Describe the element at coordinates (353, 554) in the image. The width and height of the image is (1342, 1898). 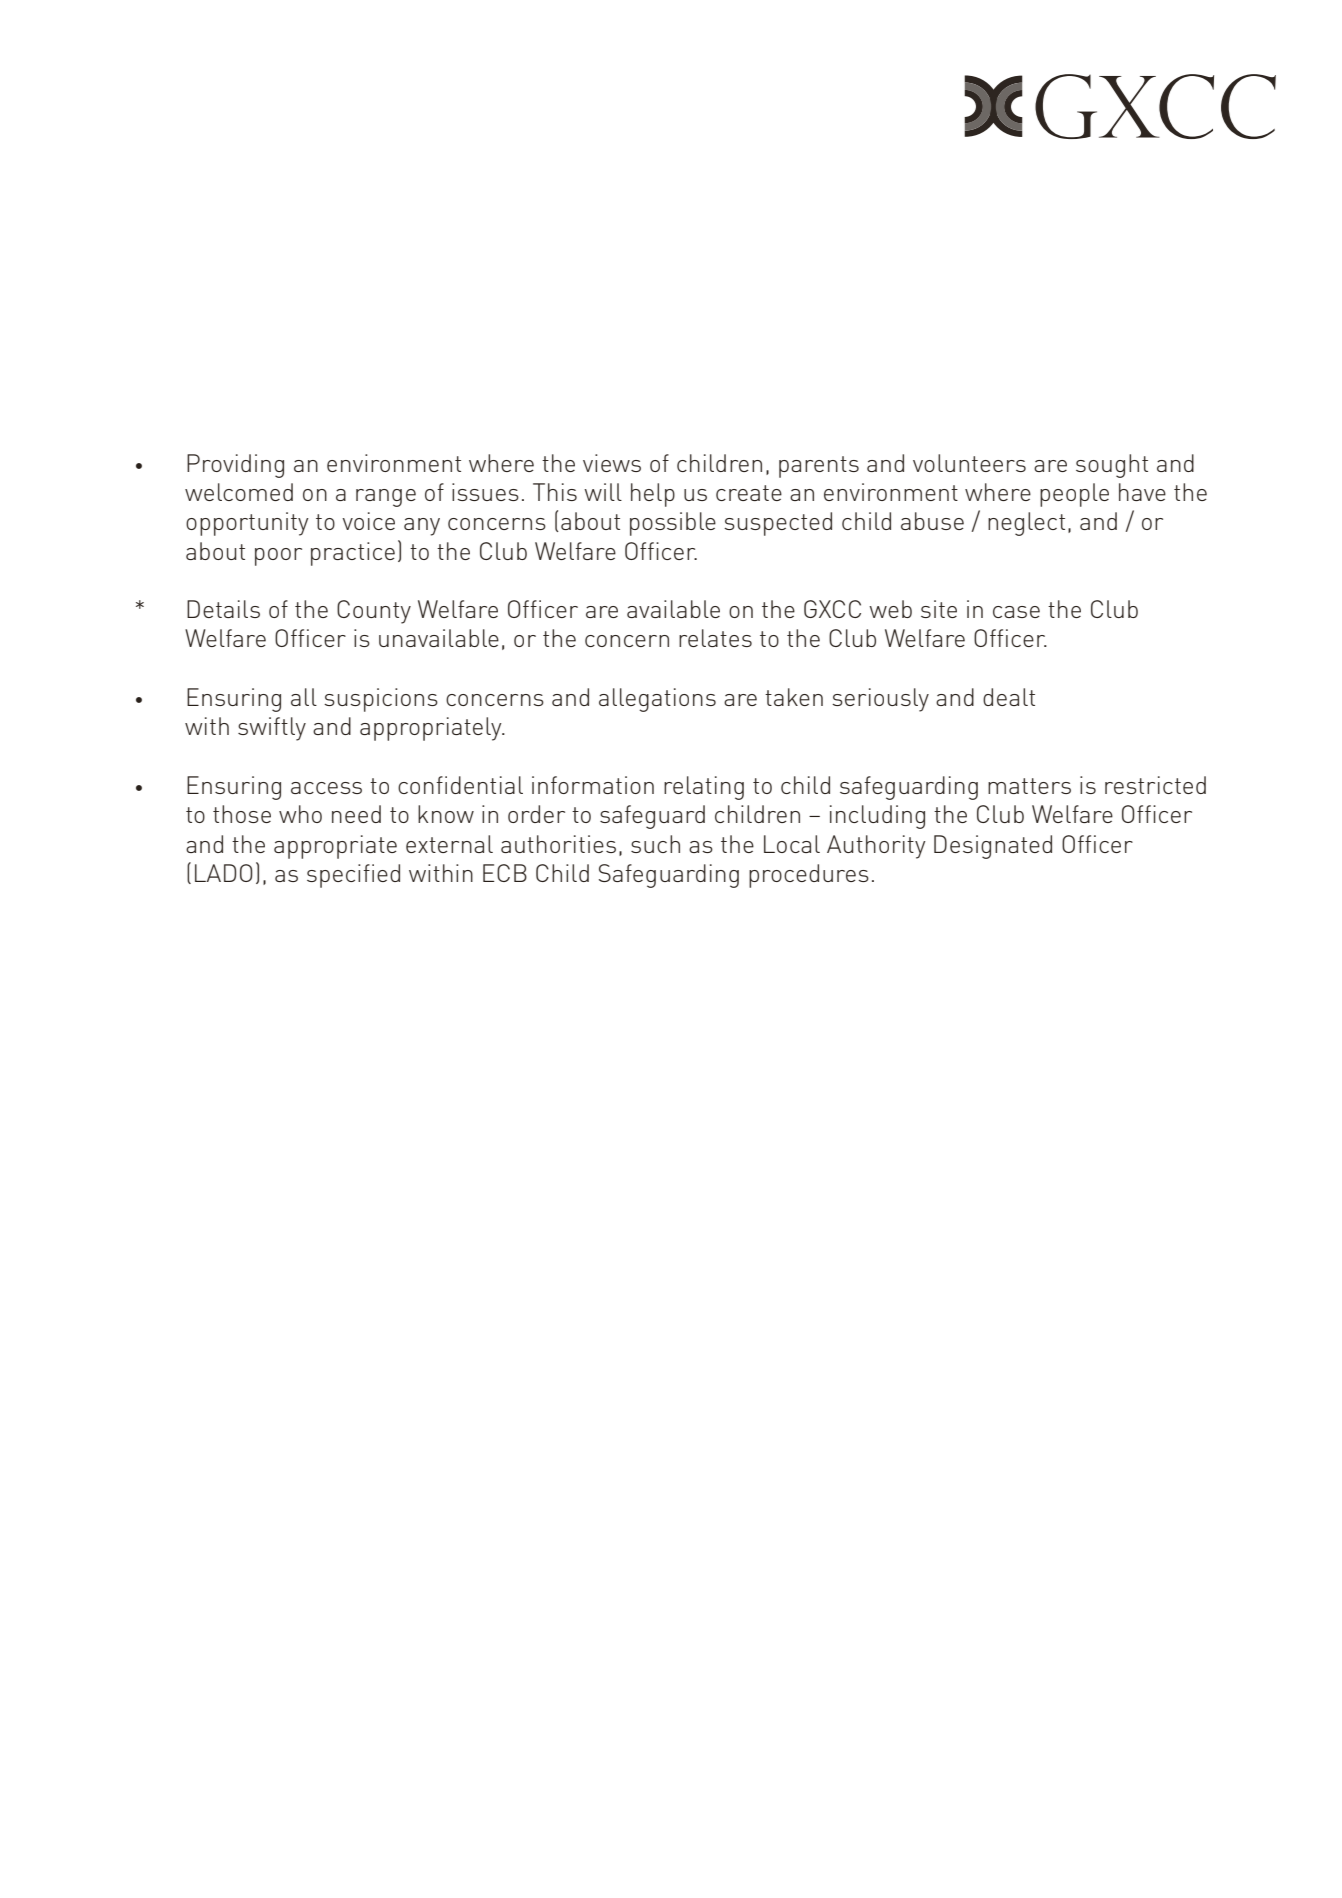
I see `practice` at that location.
